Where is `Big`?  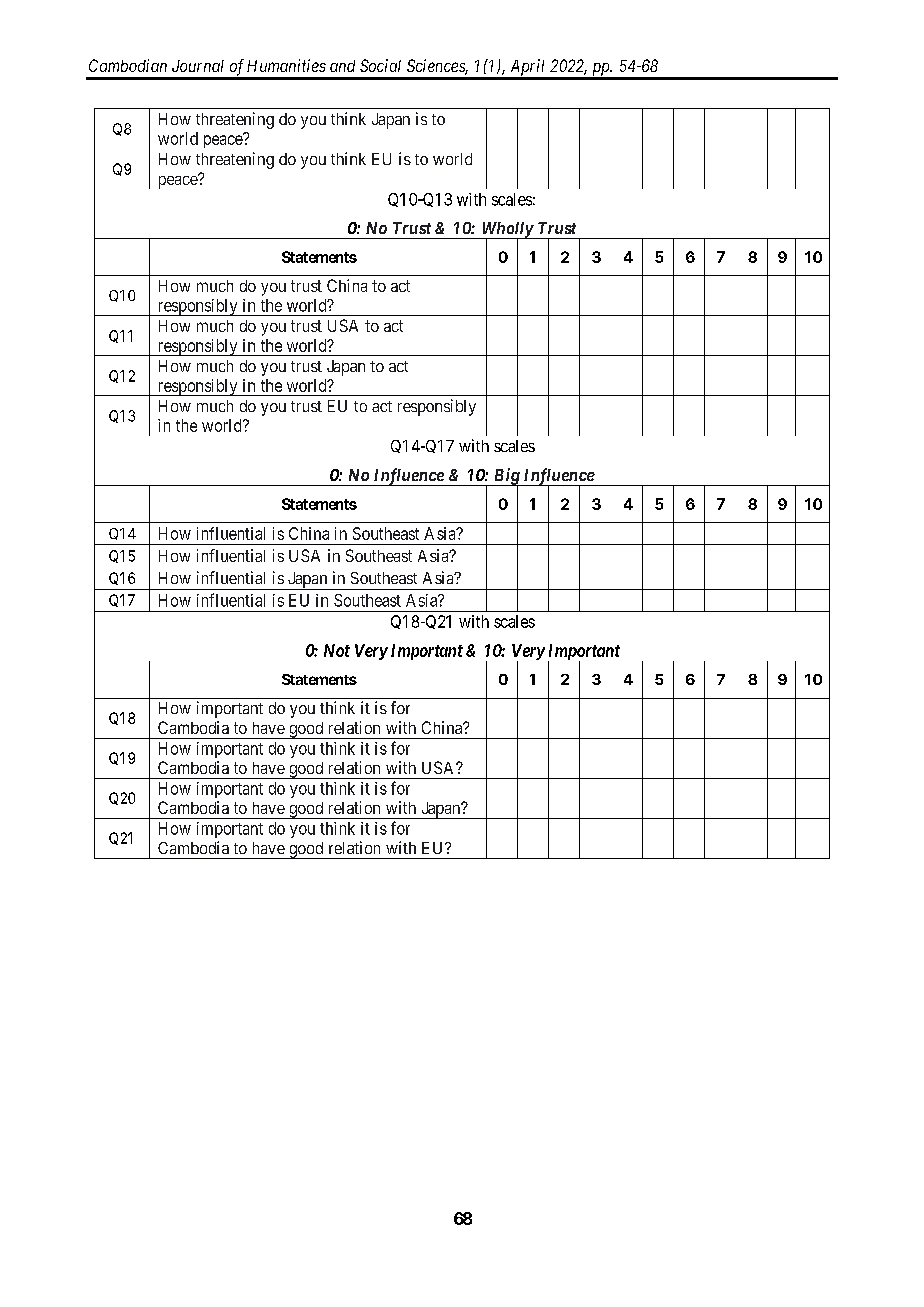 Big is located at coordinates (506, 477).
